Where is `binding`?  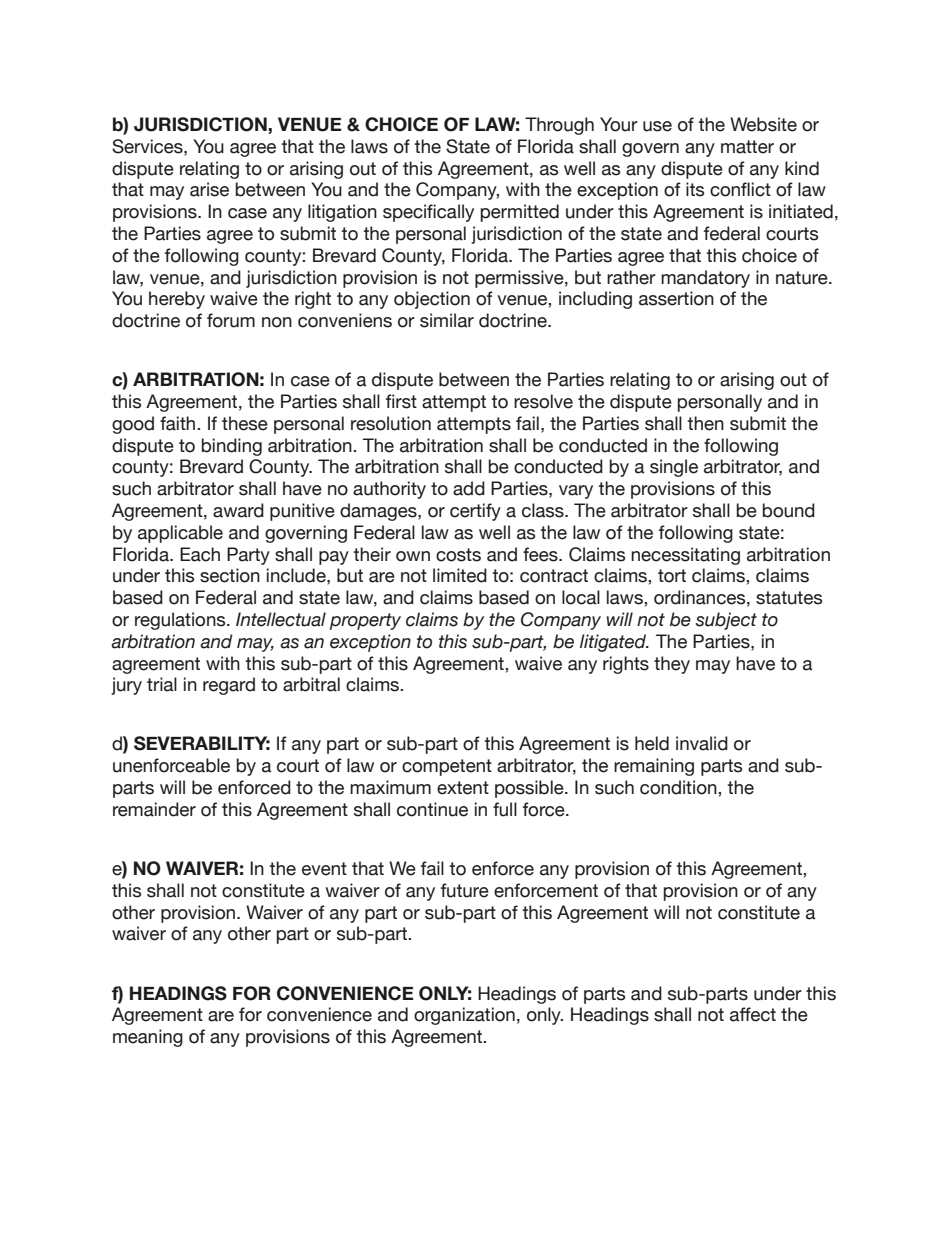
binding is located at coordinates (232, 447).
